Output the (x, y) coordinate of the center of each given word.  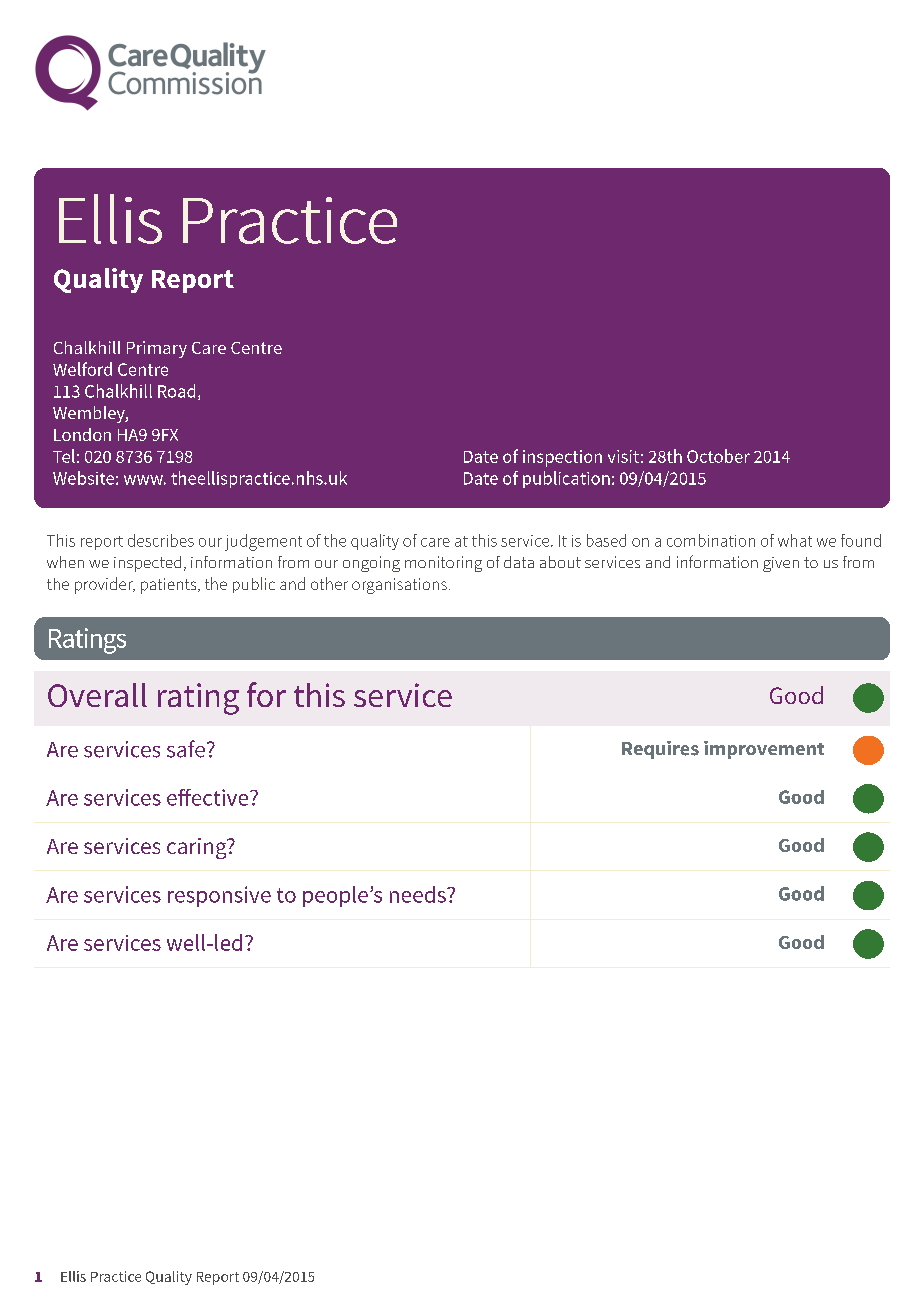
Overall (97, 695)
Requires (660, 750)
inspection (562, 458)
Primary (157, 349)
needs (419, 894)
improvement (764, 750)
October (718, 456)
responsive (219, 896)
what (795, 540)
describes (161, 540)
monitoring (443, 564)
